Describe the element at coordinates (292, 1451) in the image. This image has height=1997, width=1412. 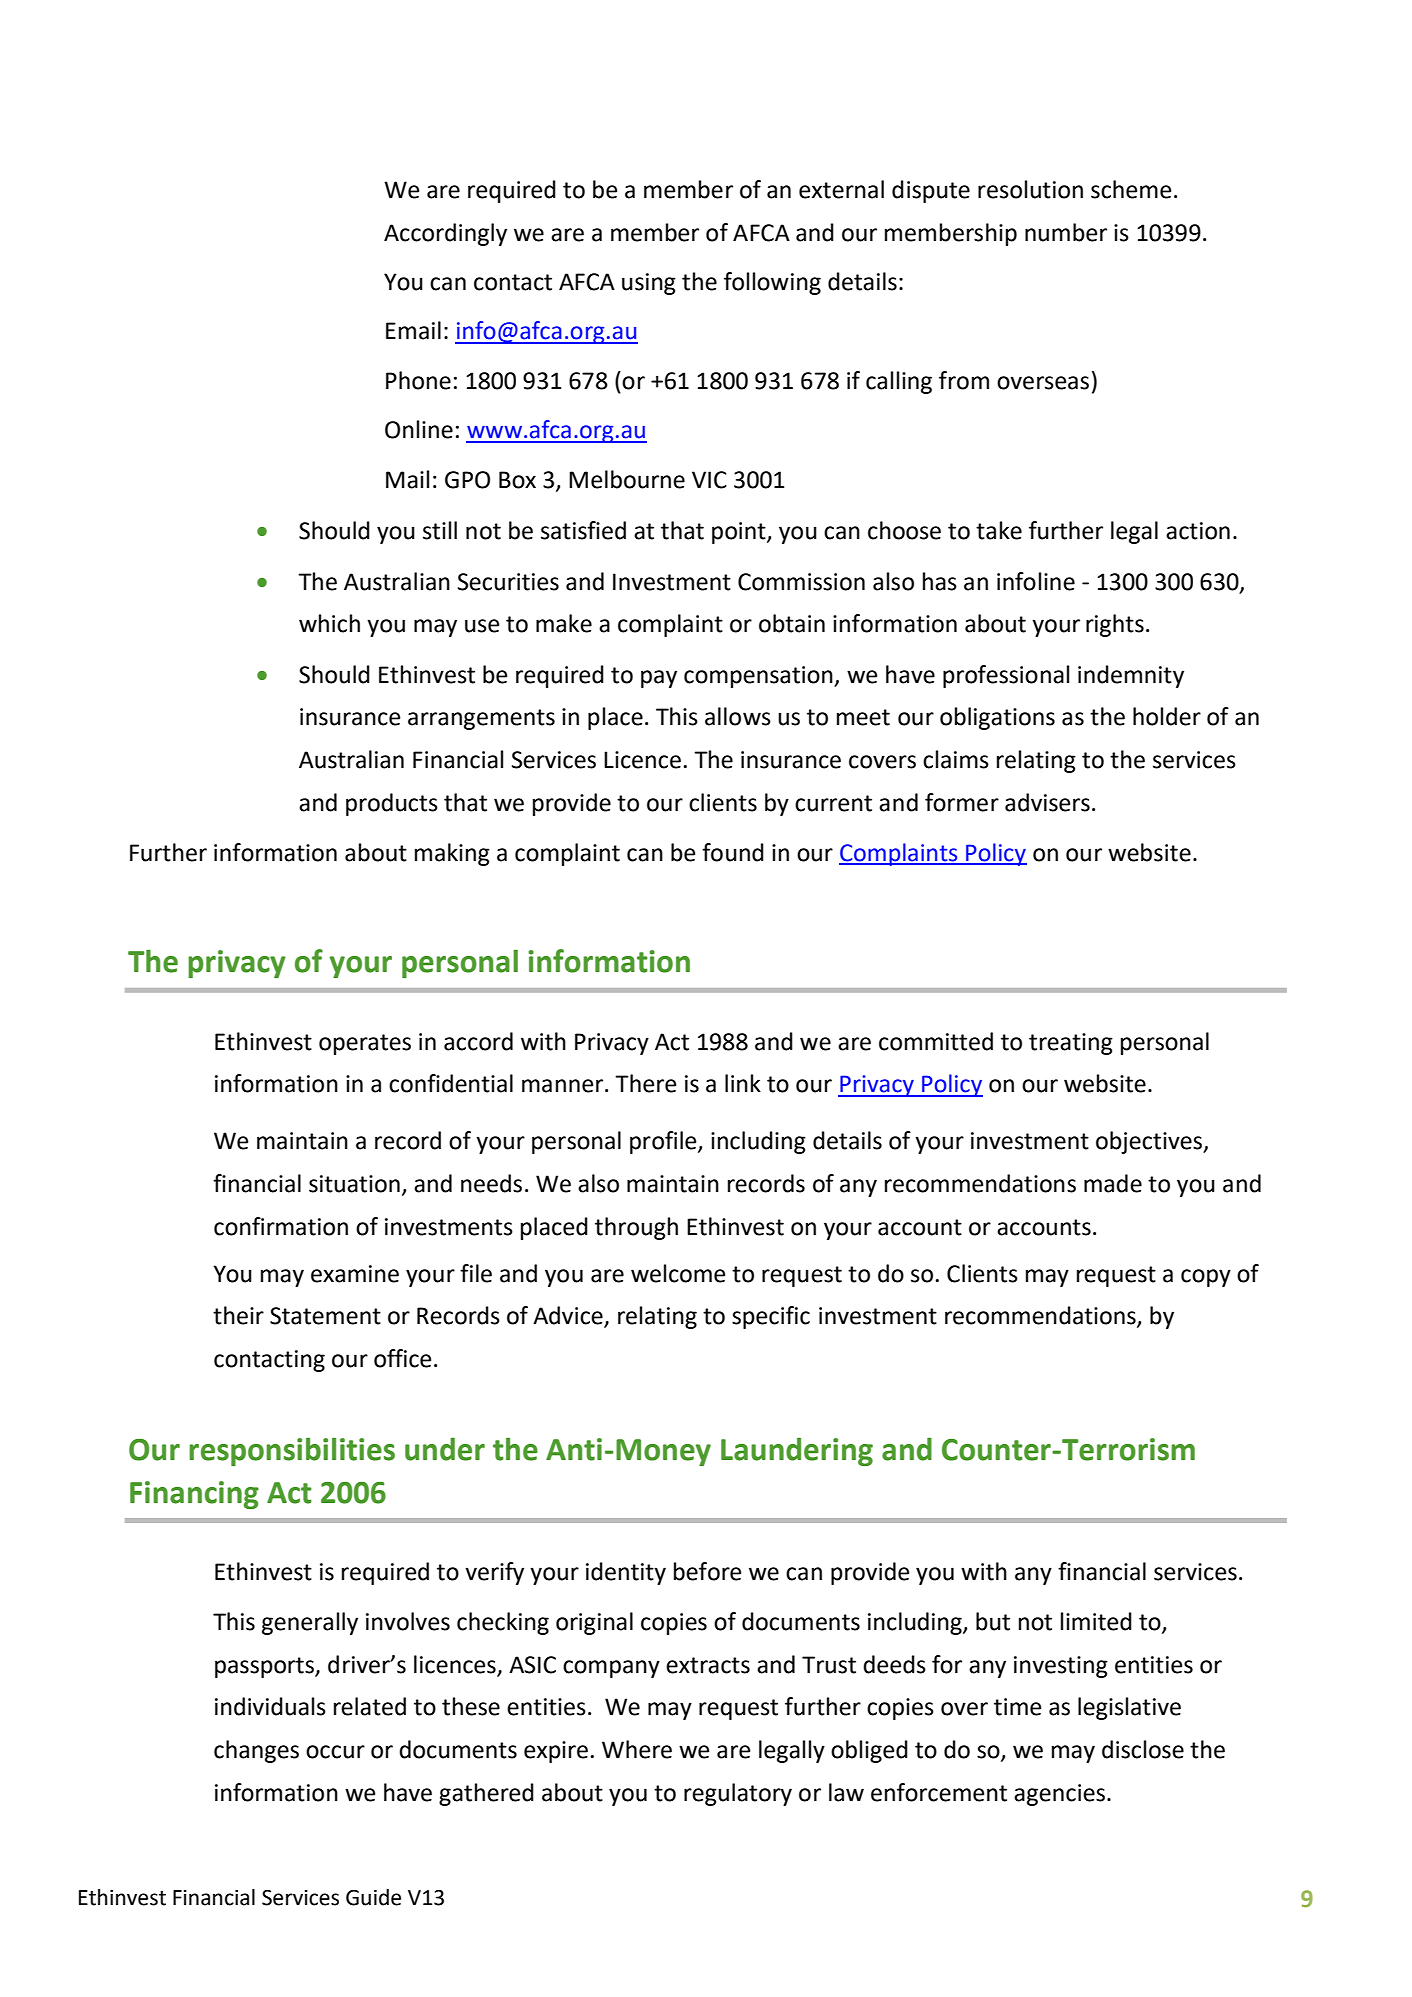
I see `responsibilities` at that location.
